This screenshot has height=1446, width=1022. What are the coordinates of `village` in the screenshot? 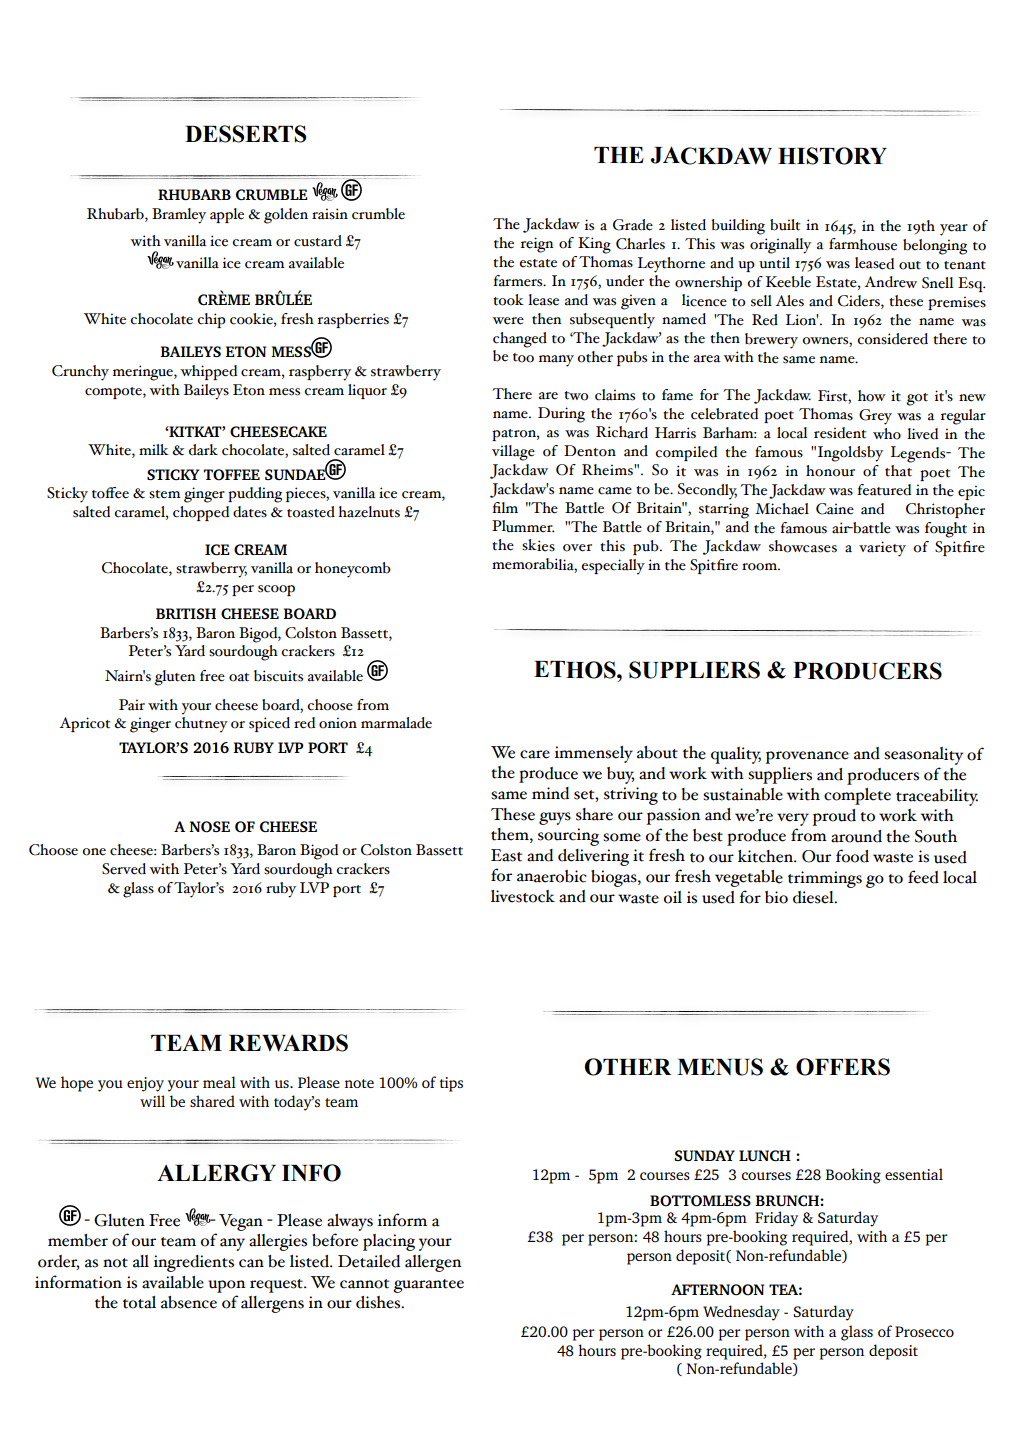 It's located at (513, 453).
